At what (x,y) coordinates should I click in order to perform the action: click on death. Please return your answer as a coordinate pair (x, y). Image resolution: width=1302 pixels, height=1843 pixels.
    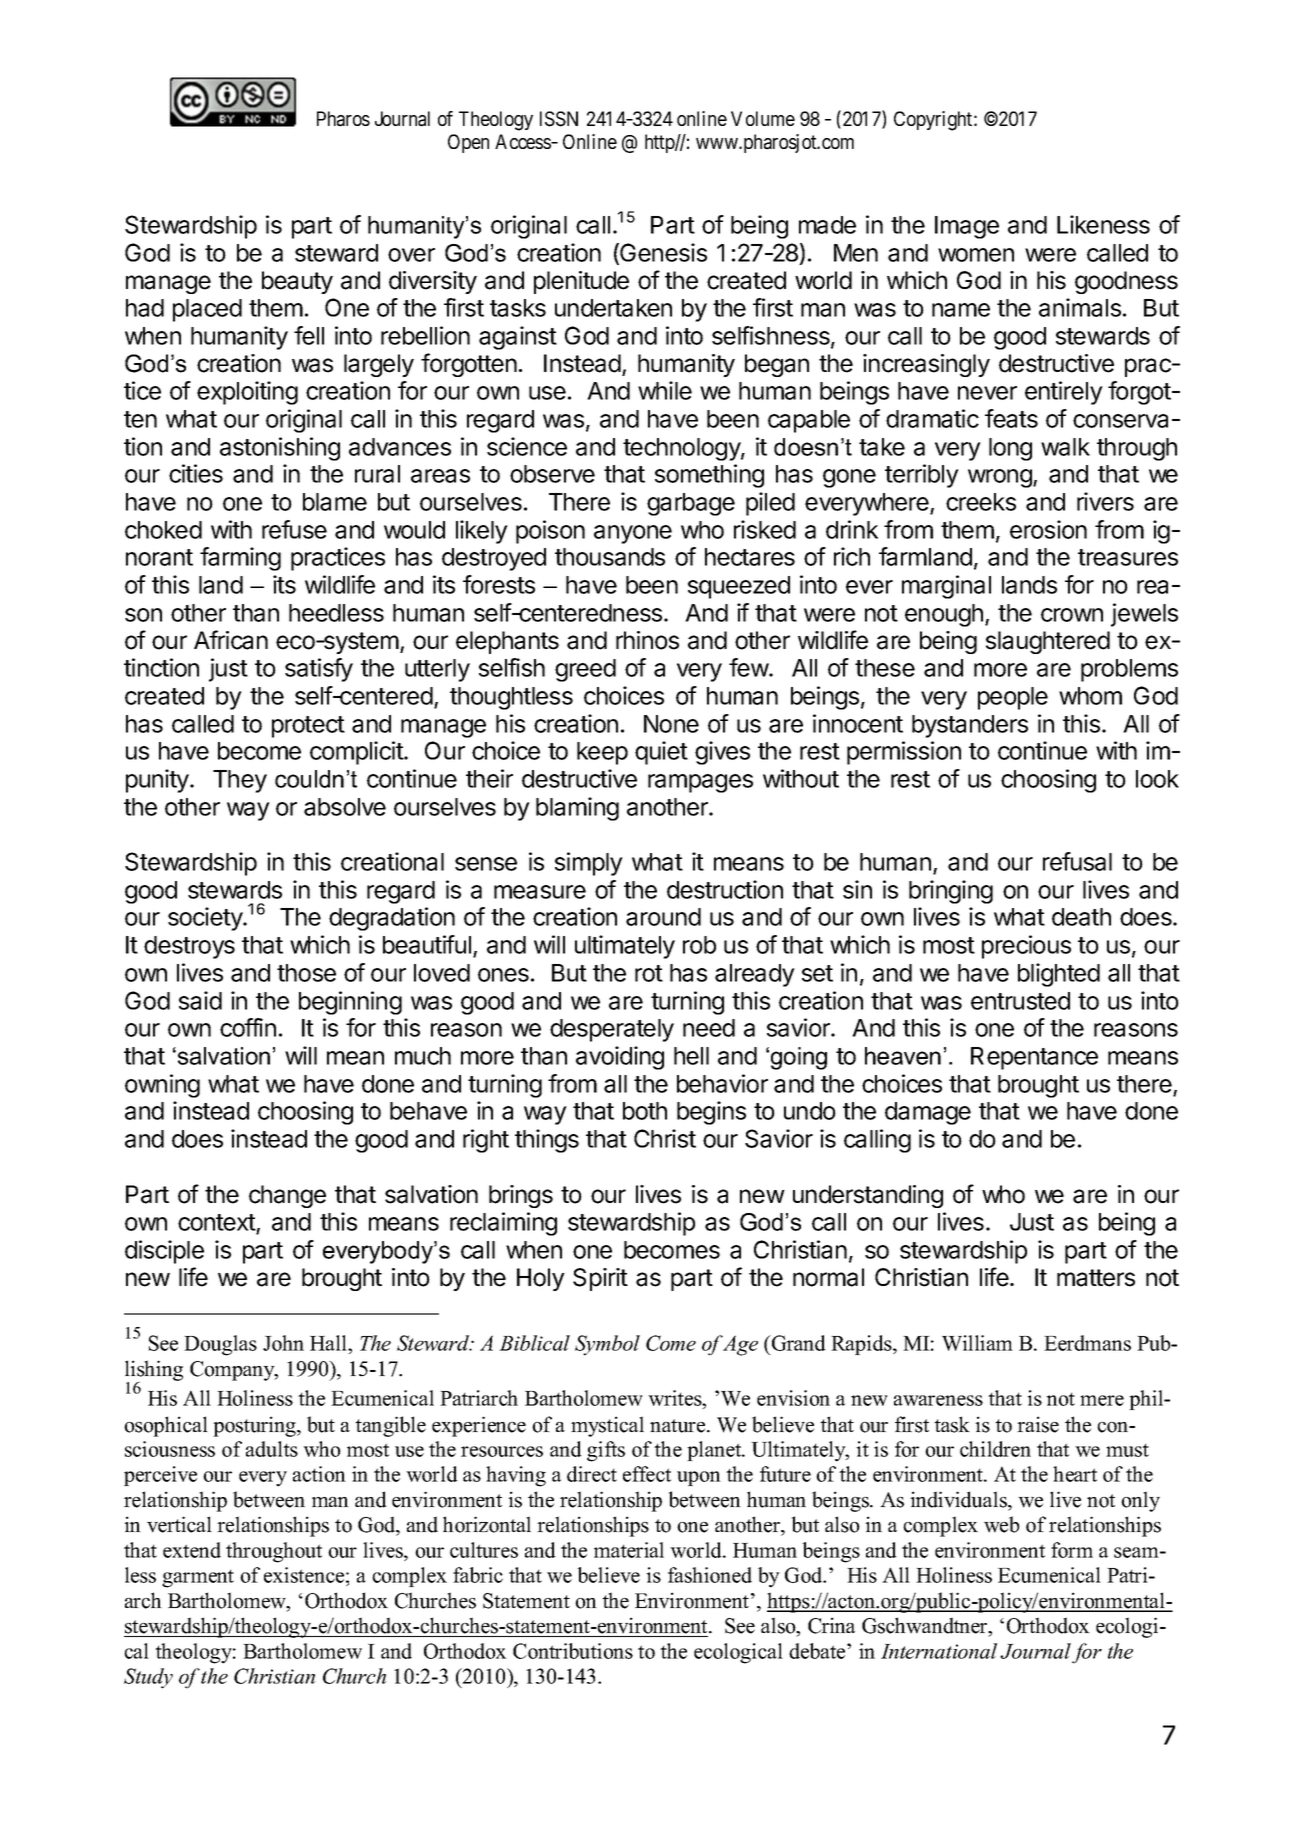
    Looking at the image, I should click on (1081, 917).
